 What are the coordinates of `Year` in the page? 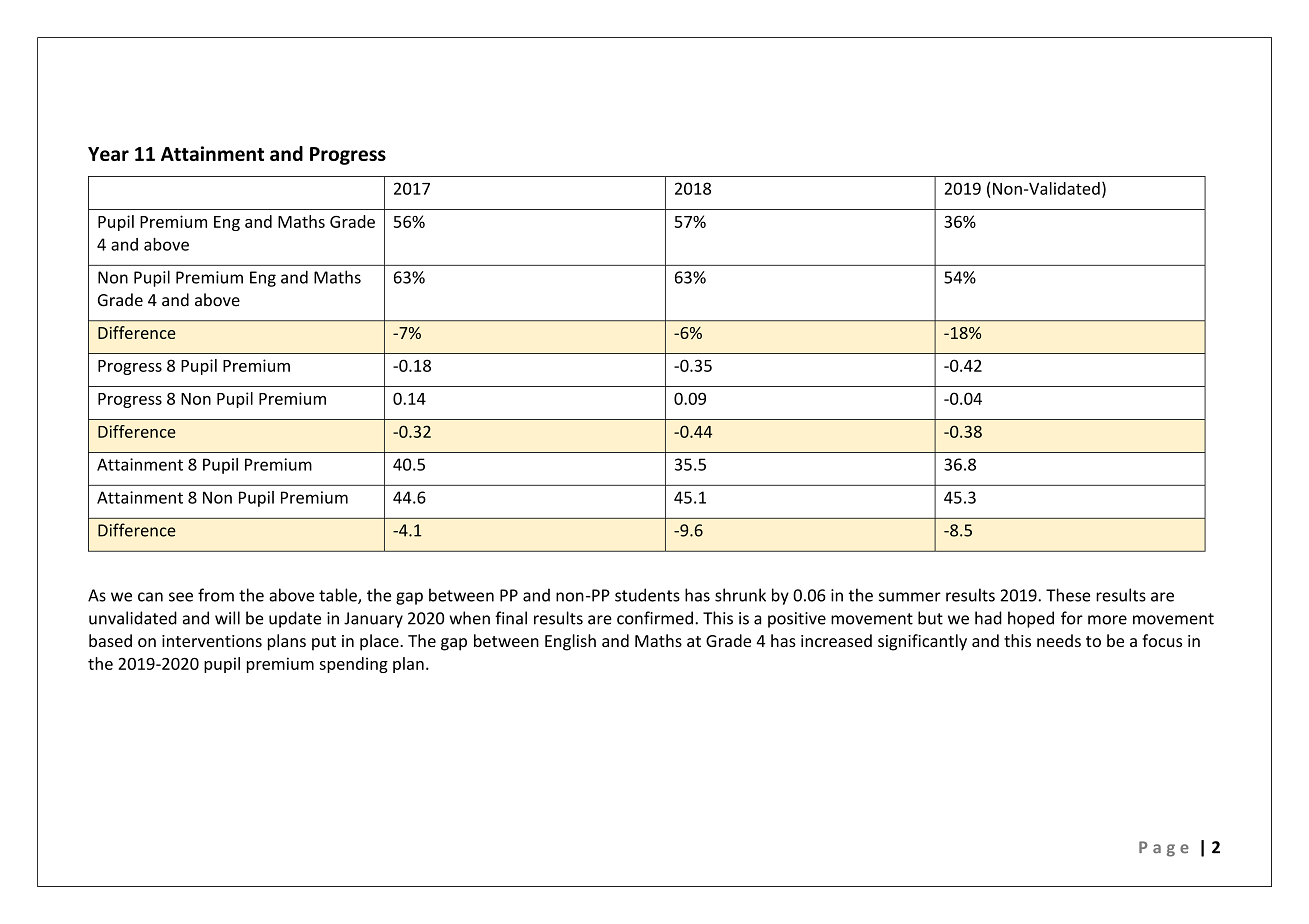 It's located at (108, 154).
